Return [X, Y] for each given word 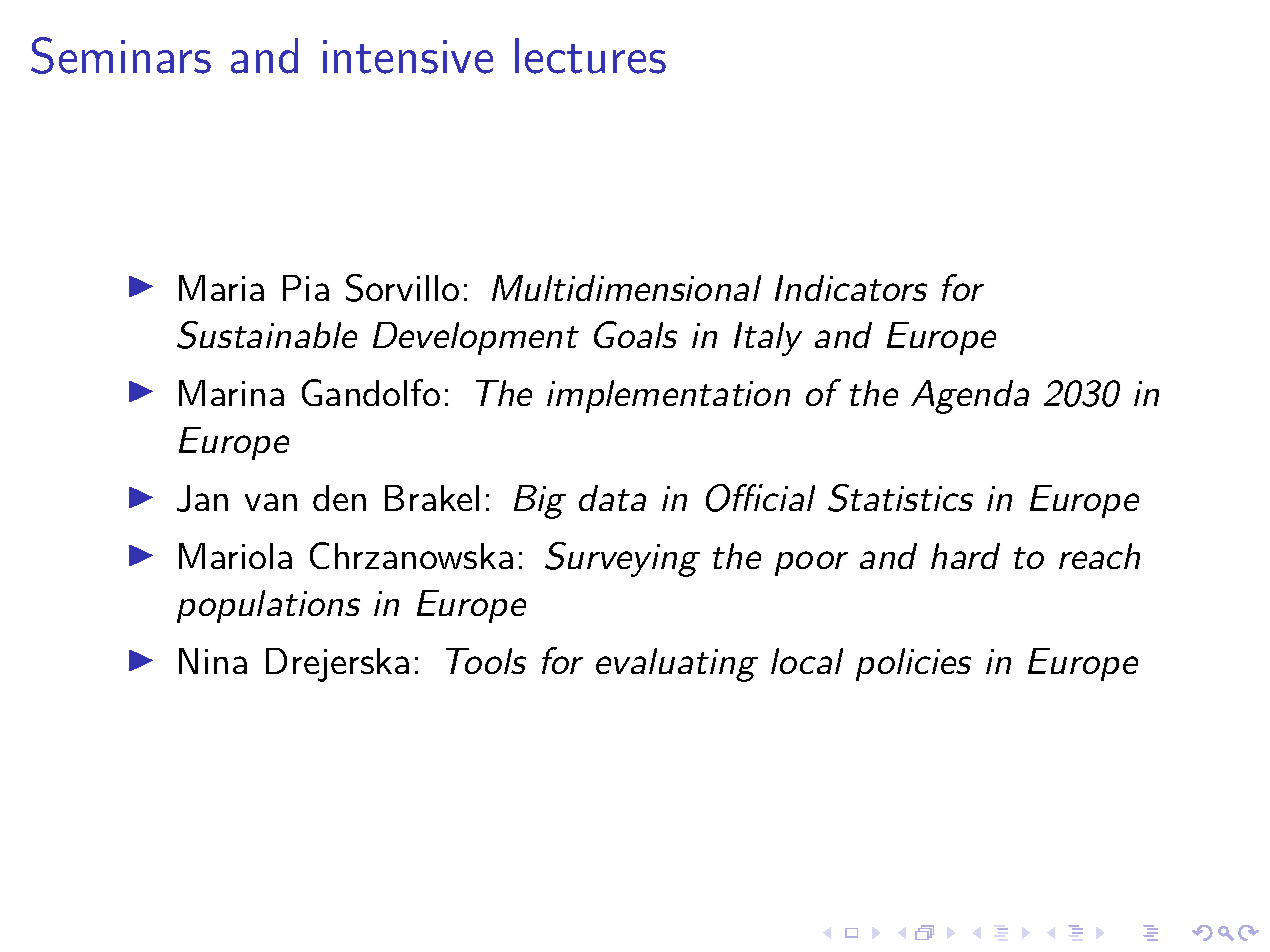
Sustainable [267, 335]
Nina [213, 661]
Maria [221, 288]
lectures [590, 56]
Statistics [900, 498]
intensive [408, 57]
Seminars [121, 55]
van [271, 502]
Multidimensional [626, 288]
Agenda [970, 397]
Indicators [851, 288]
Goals [635, 334]
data [612, 498]
